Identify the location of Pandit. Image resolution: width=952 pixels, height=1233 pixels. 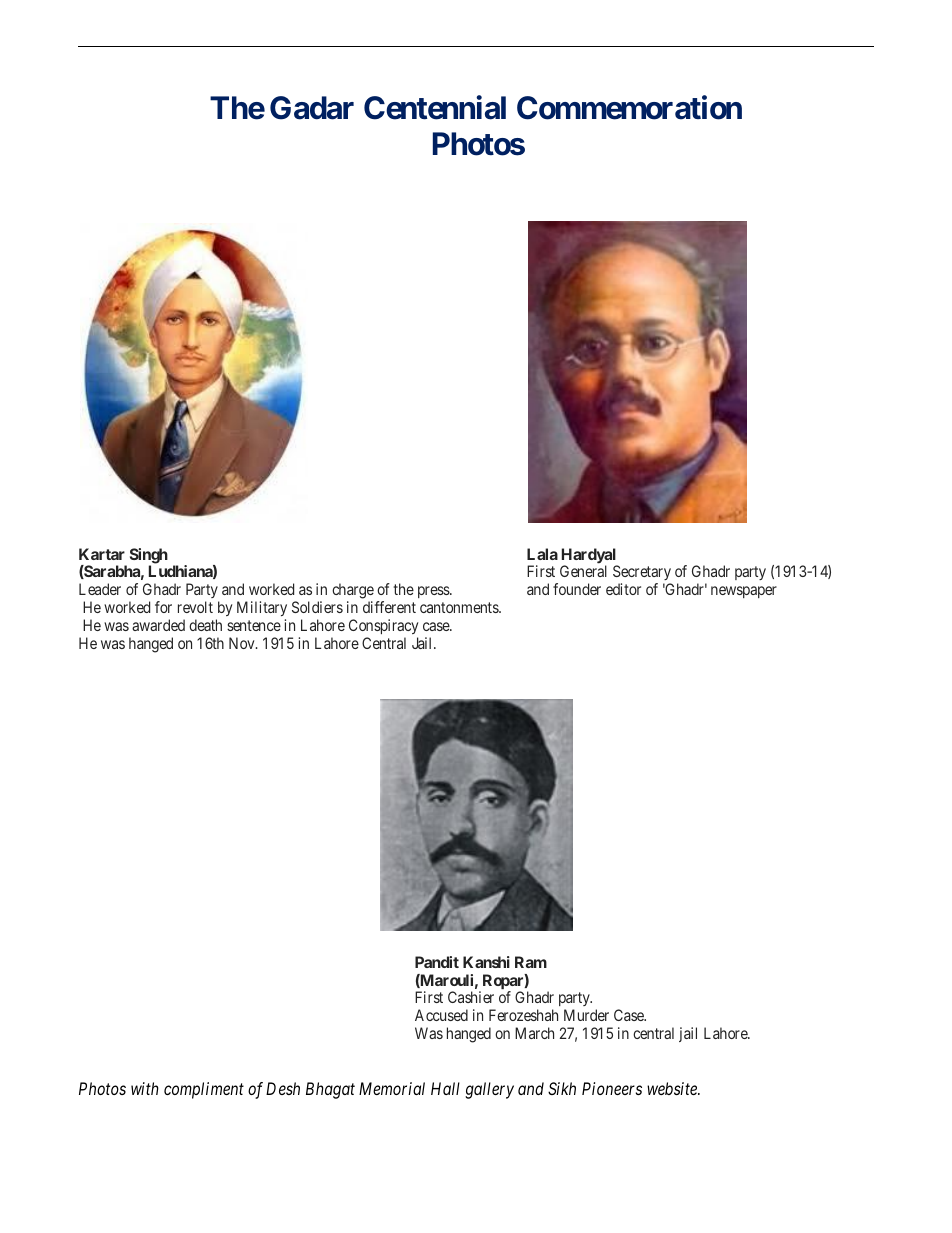
(437, 962).
